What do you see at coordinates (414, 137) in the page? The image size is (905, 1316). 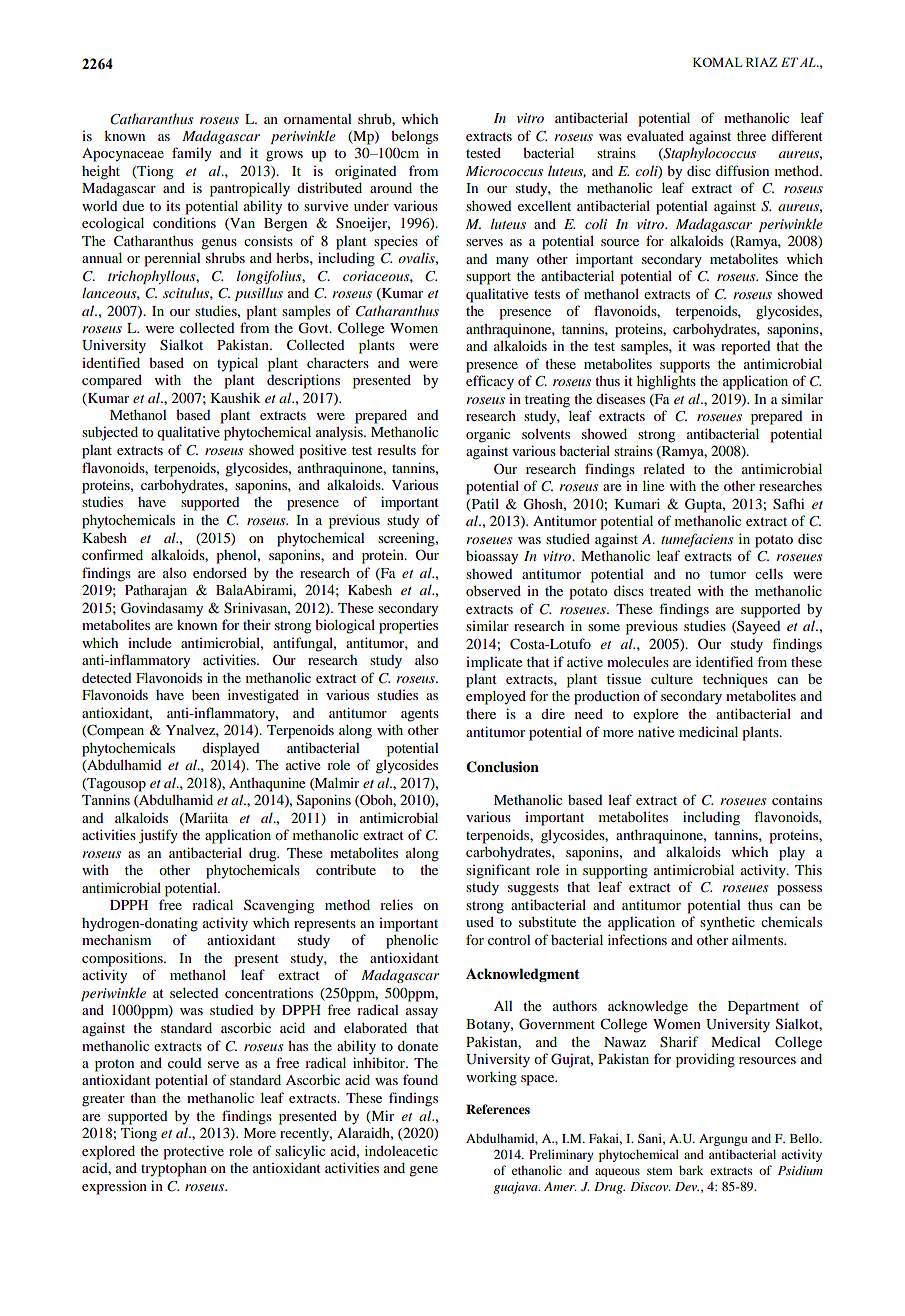 I see `belongs` at bounding box center [414, 137].
